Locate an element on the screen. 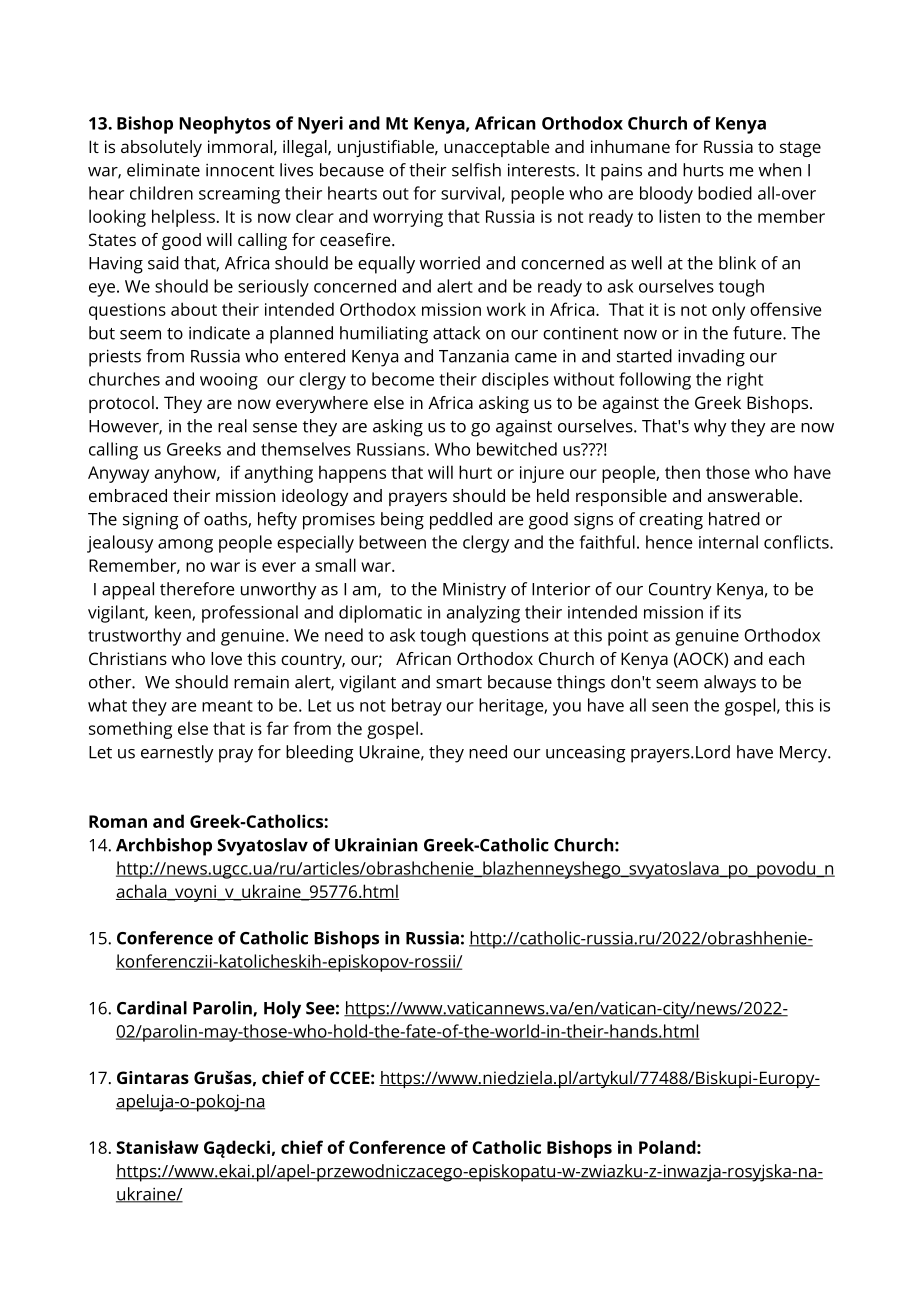 This screenshot has height=1308, width=924. Ministry is located at coordinates (474, 591).
